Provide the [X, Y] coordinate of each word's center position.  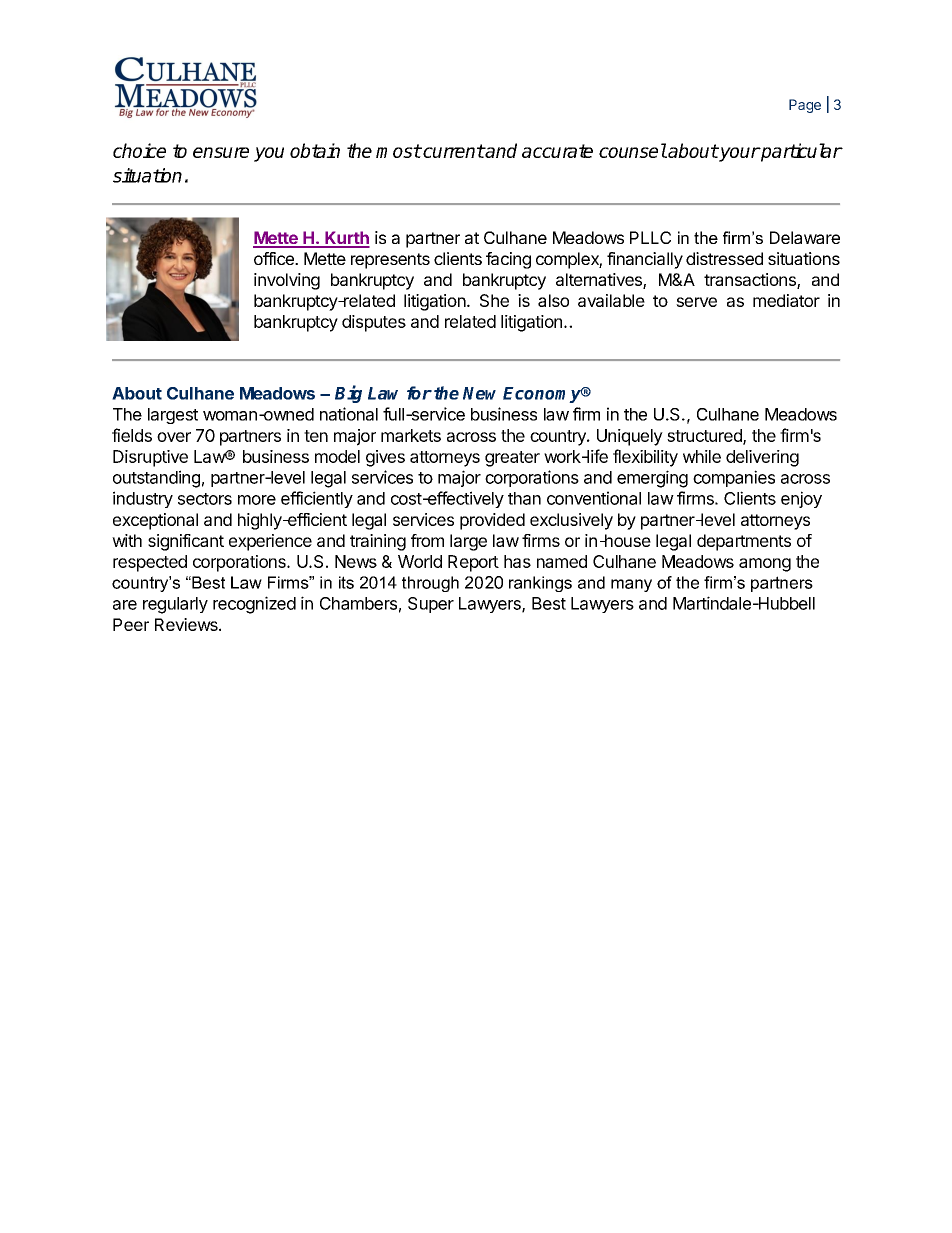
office [275, 258]
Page [805, 106]
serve [696, 302]
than [524, 498]
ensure [221, 152]
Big [348, 394]
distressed [724, 258]
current [453, 151]
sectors [205, 499]
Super [431, 605]
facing [508, 260]
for [419, 393]
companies [734, 478]
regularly [175, 605]
